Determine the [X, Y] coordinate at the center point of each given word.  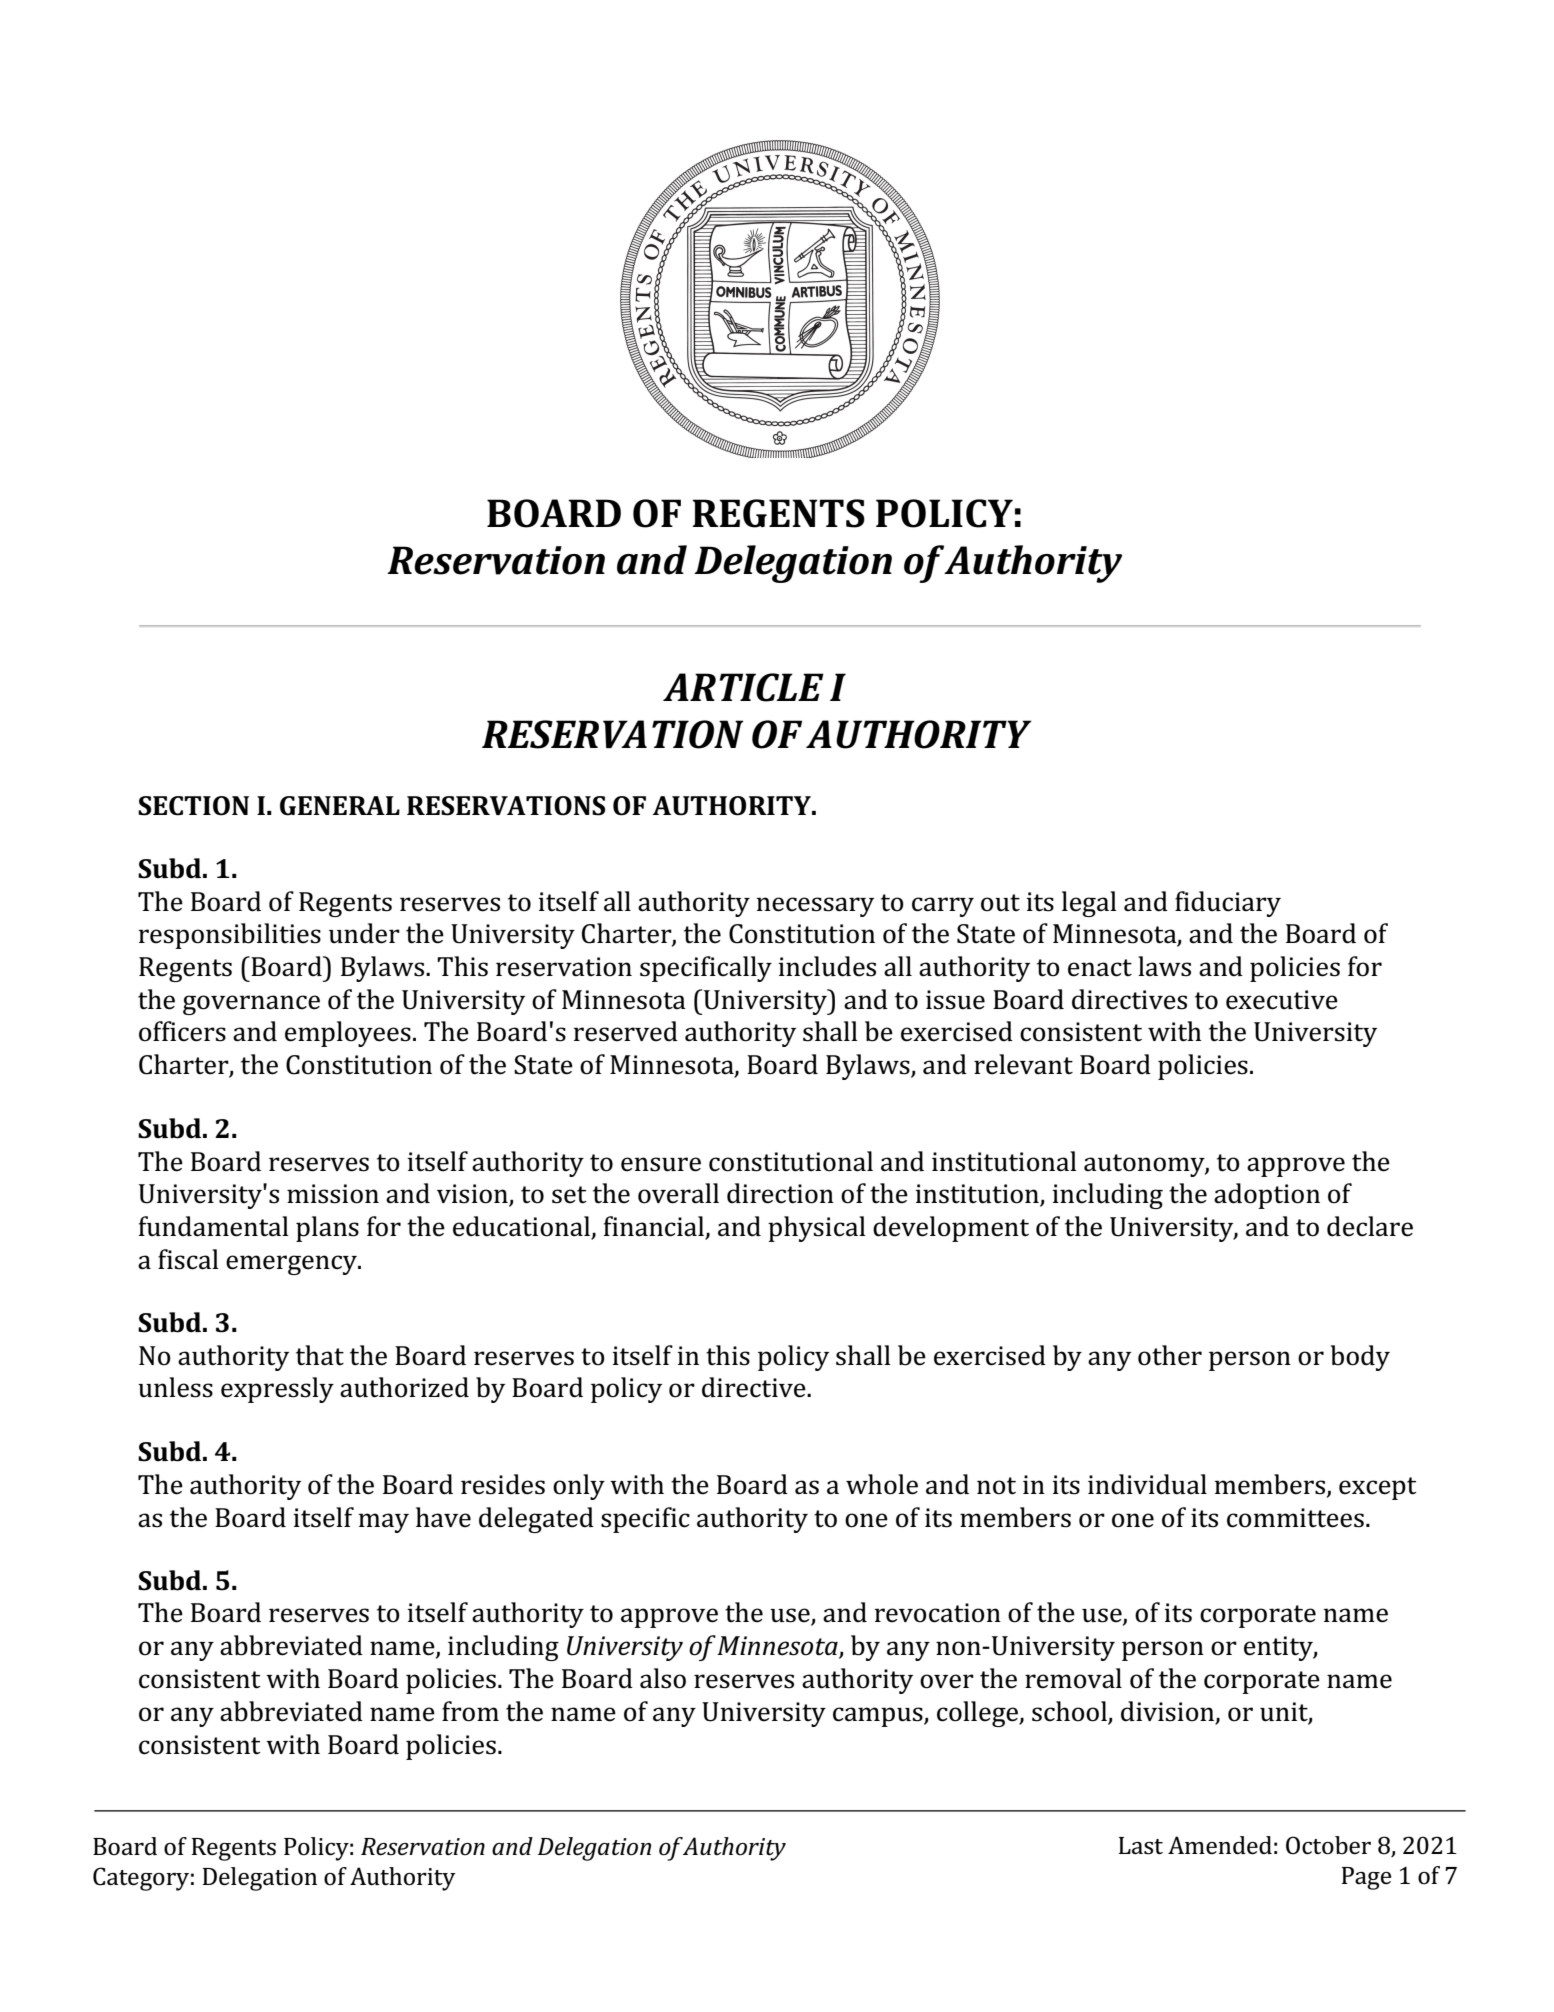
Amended [1220, 1845]
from [470, 1711]
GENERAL [340, 806]
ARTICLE [743, 687]
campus [879, 1717]
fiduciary [1228, 904]
